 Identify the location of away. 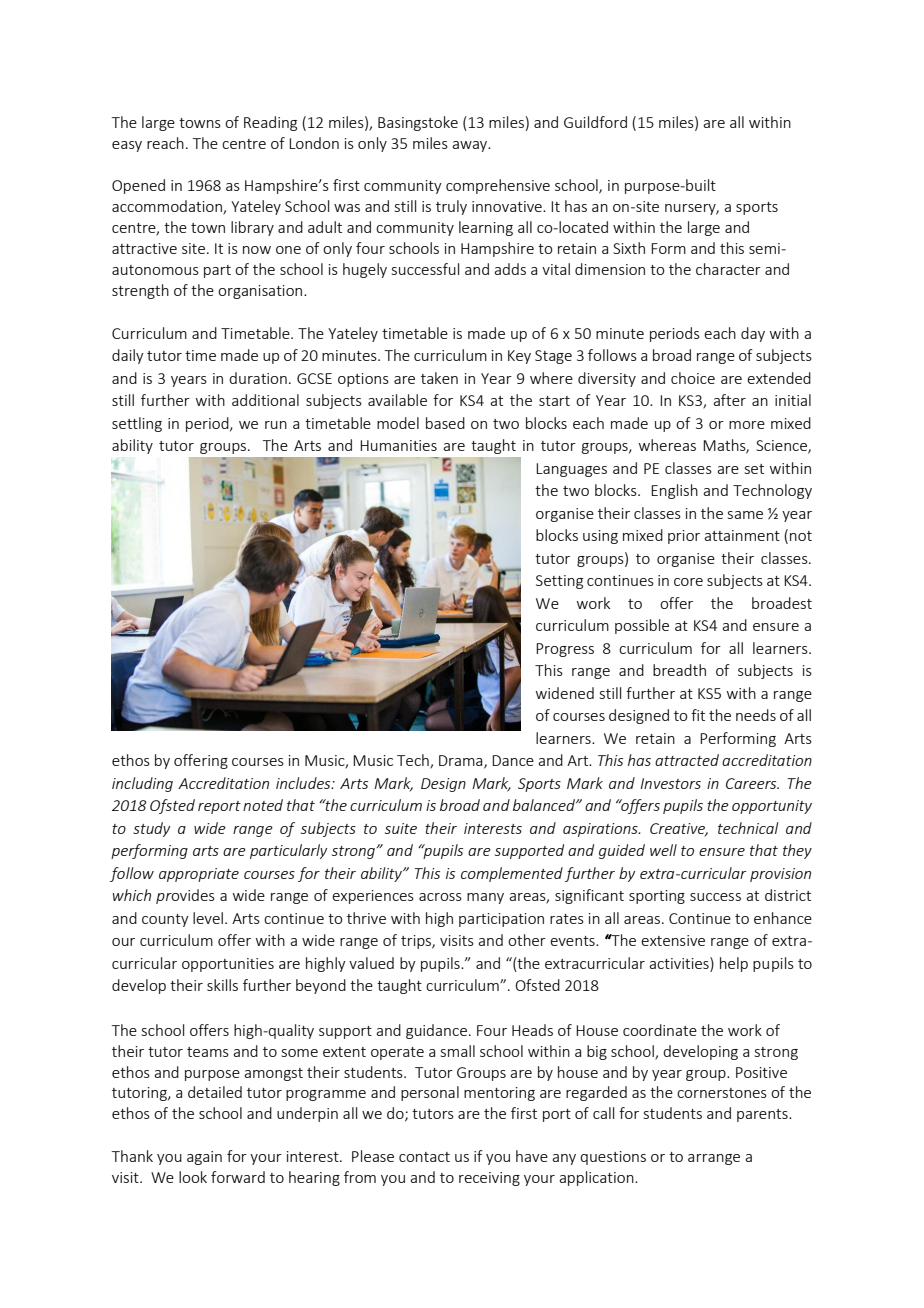
(471, 146).
